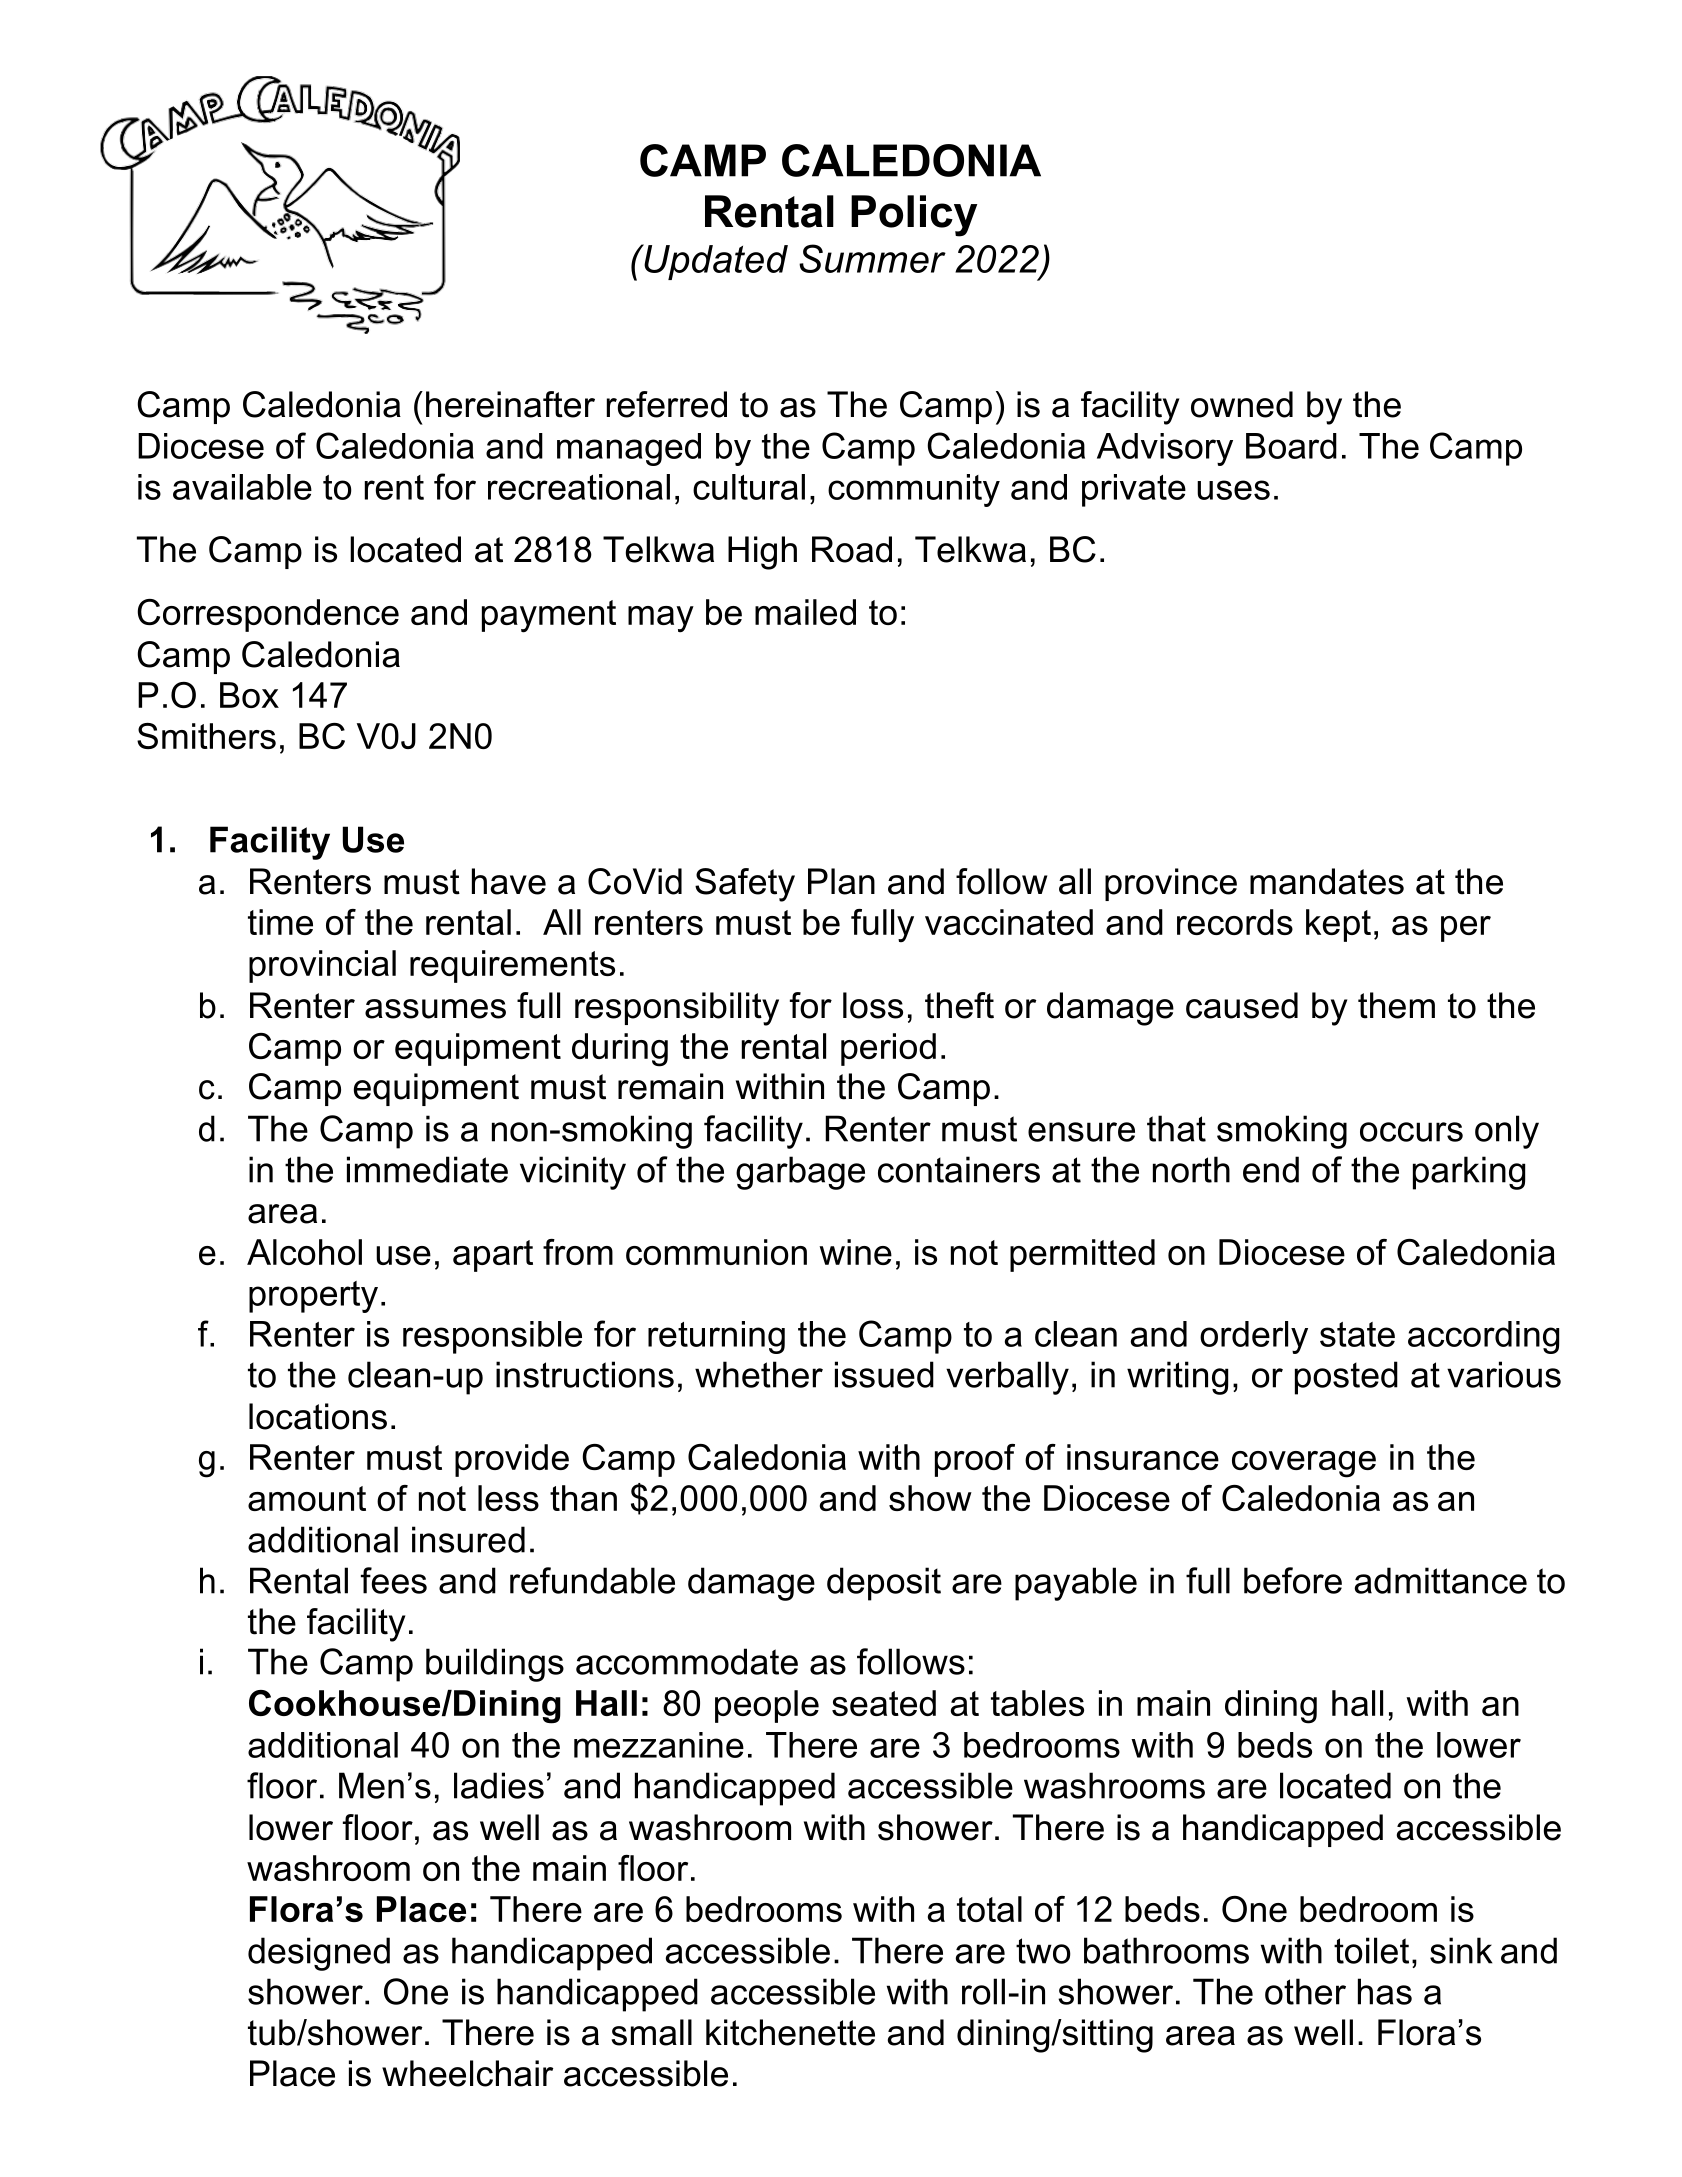 The width and height of the document is (1682, 2177). What do you see at coordinates (509, 881) in the document?
I see `have` at bounding box center [509, 881].
